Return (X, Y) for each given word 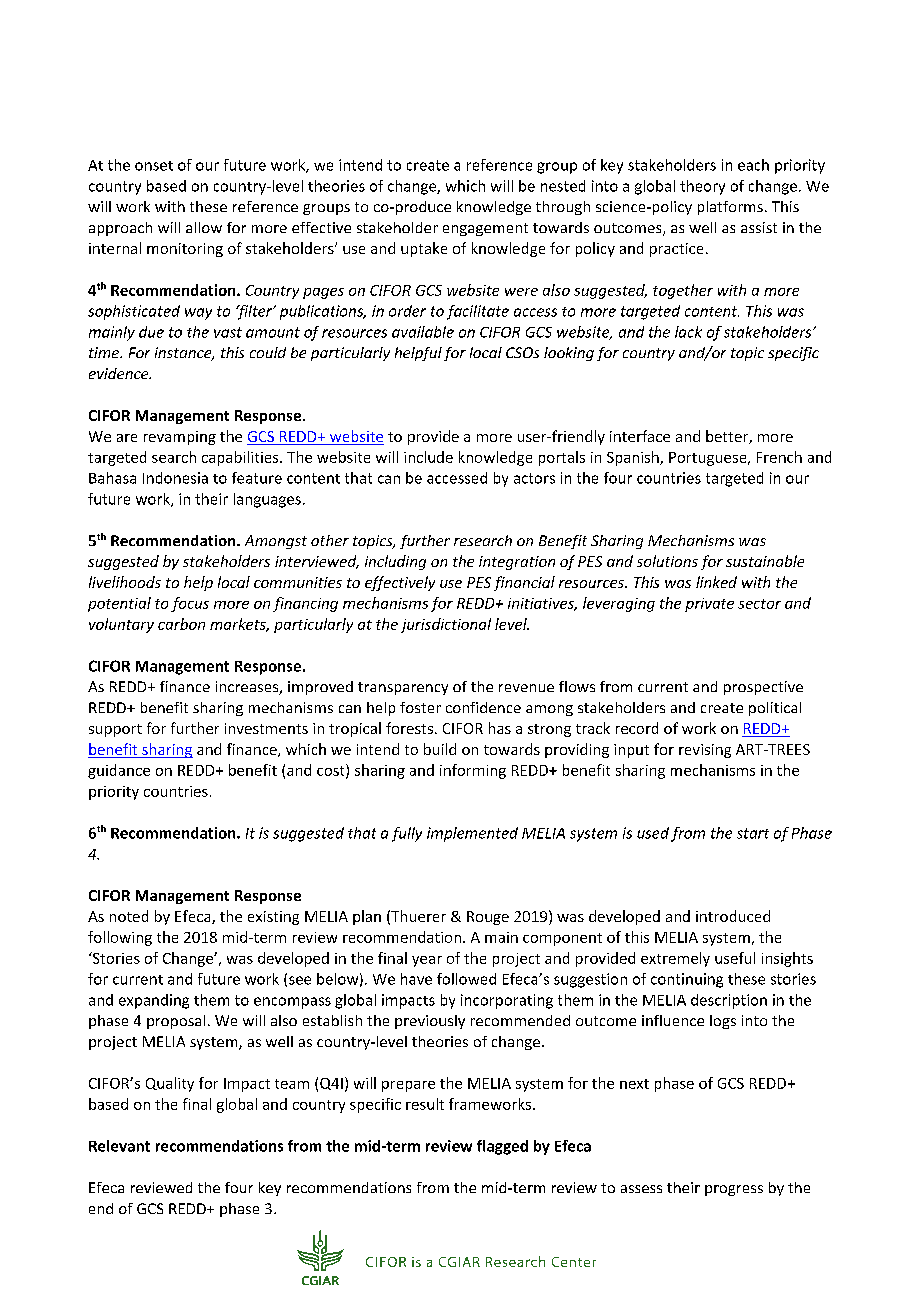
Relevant (119, 1146)
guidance (119, 771)
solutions (667, 561)
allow (204, 227)
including (395, 562)
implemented (472, 834)
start (753, 833)
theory (702, 187)
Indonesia (175, 478)
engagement (485, 229)
